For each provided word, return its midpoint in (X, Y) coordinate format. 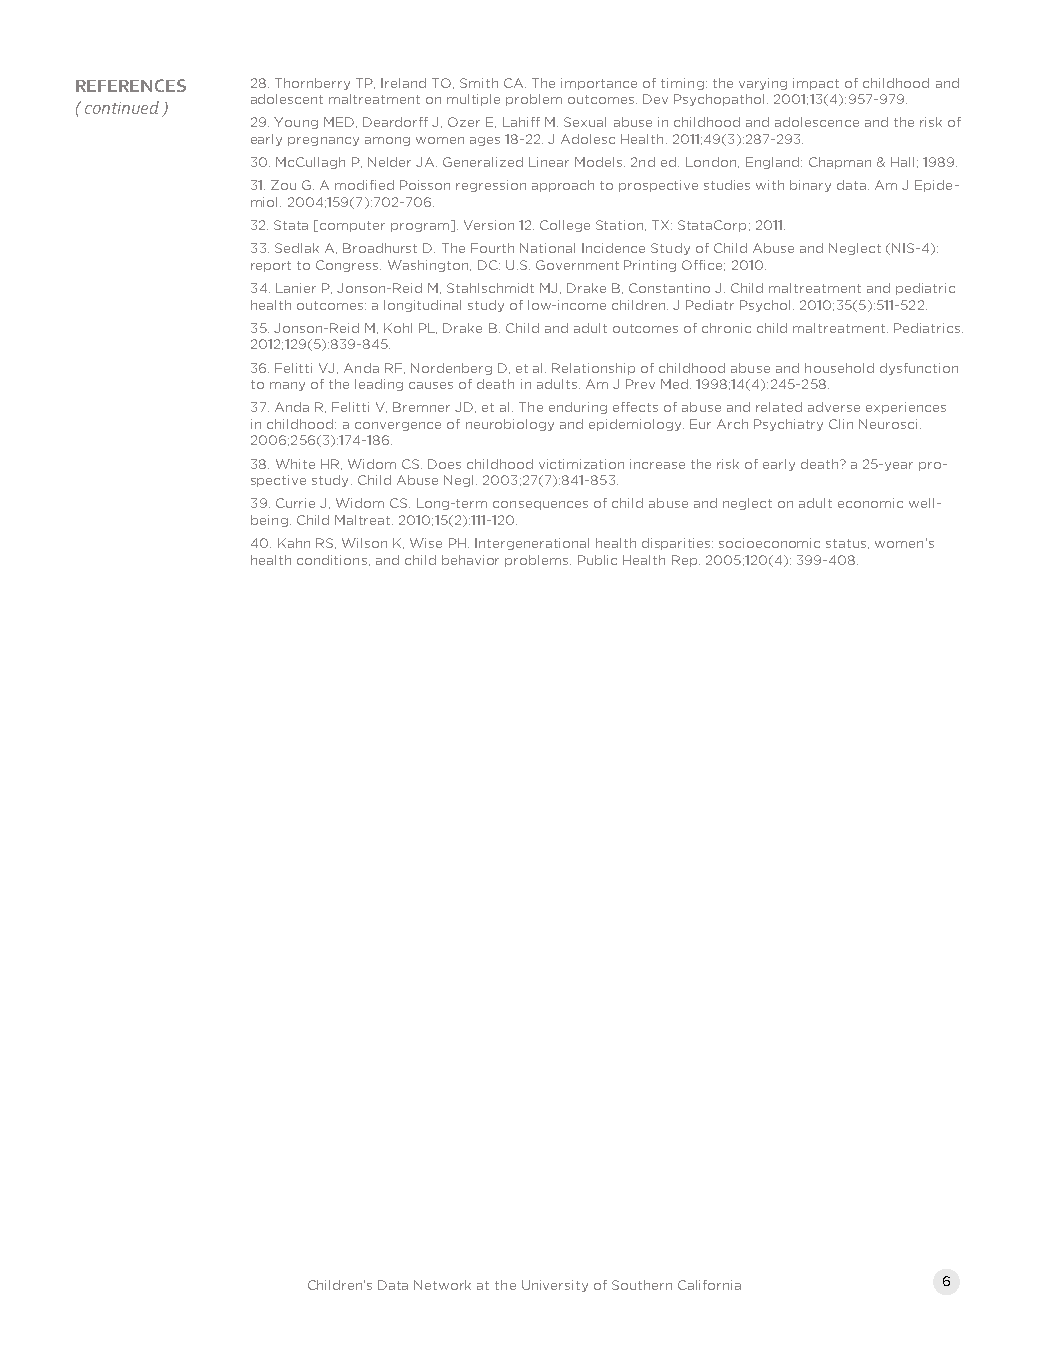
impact (816, 84)
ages (485, 141)
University (555, 1286)
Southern (642, 1285)
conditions (332, 560)
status (847, 544)
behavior (470, 560)
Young (296, 123)
